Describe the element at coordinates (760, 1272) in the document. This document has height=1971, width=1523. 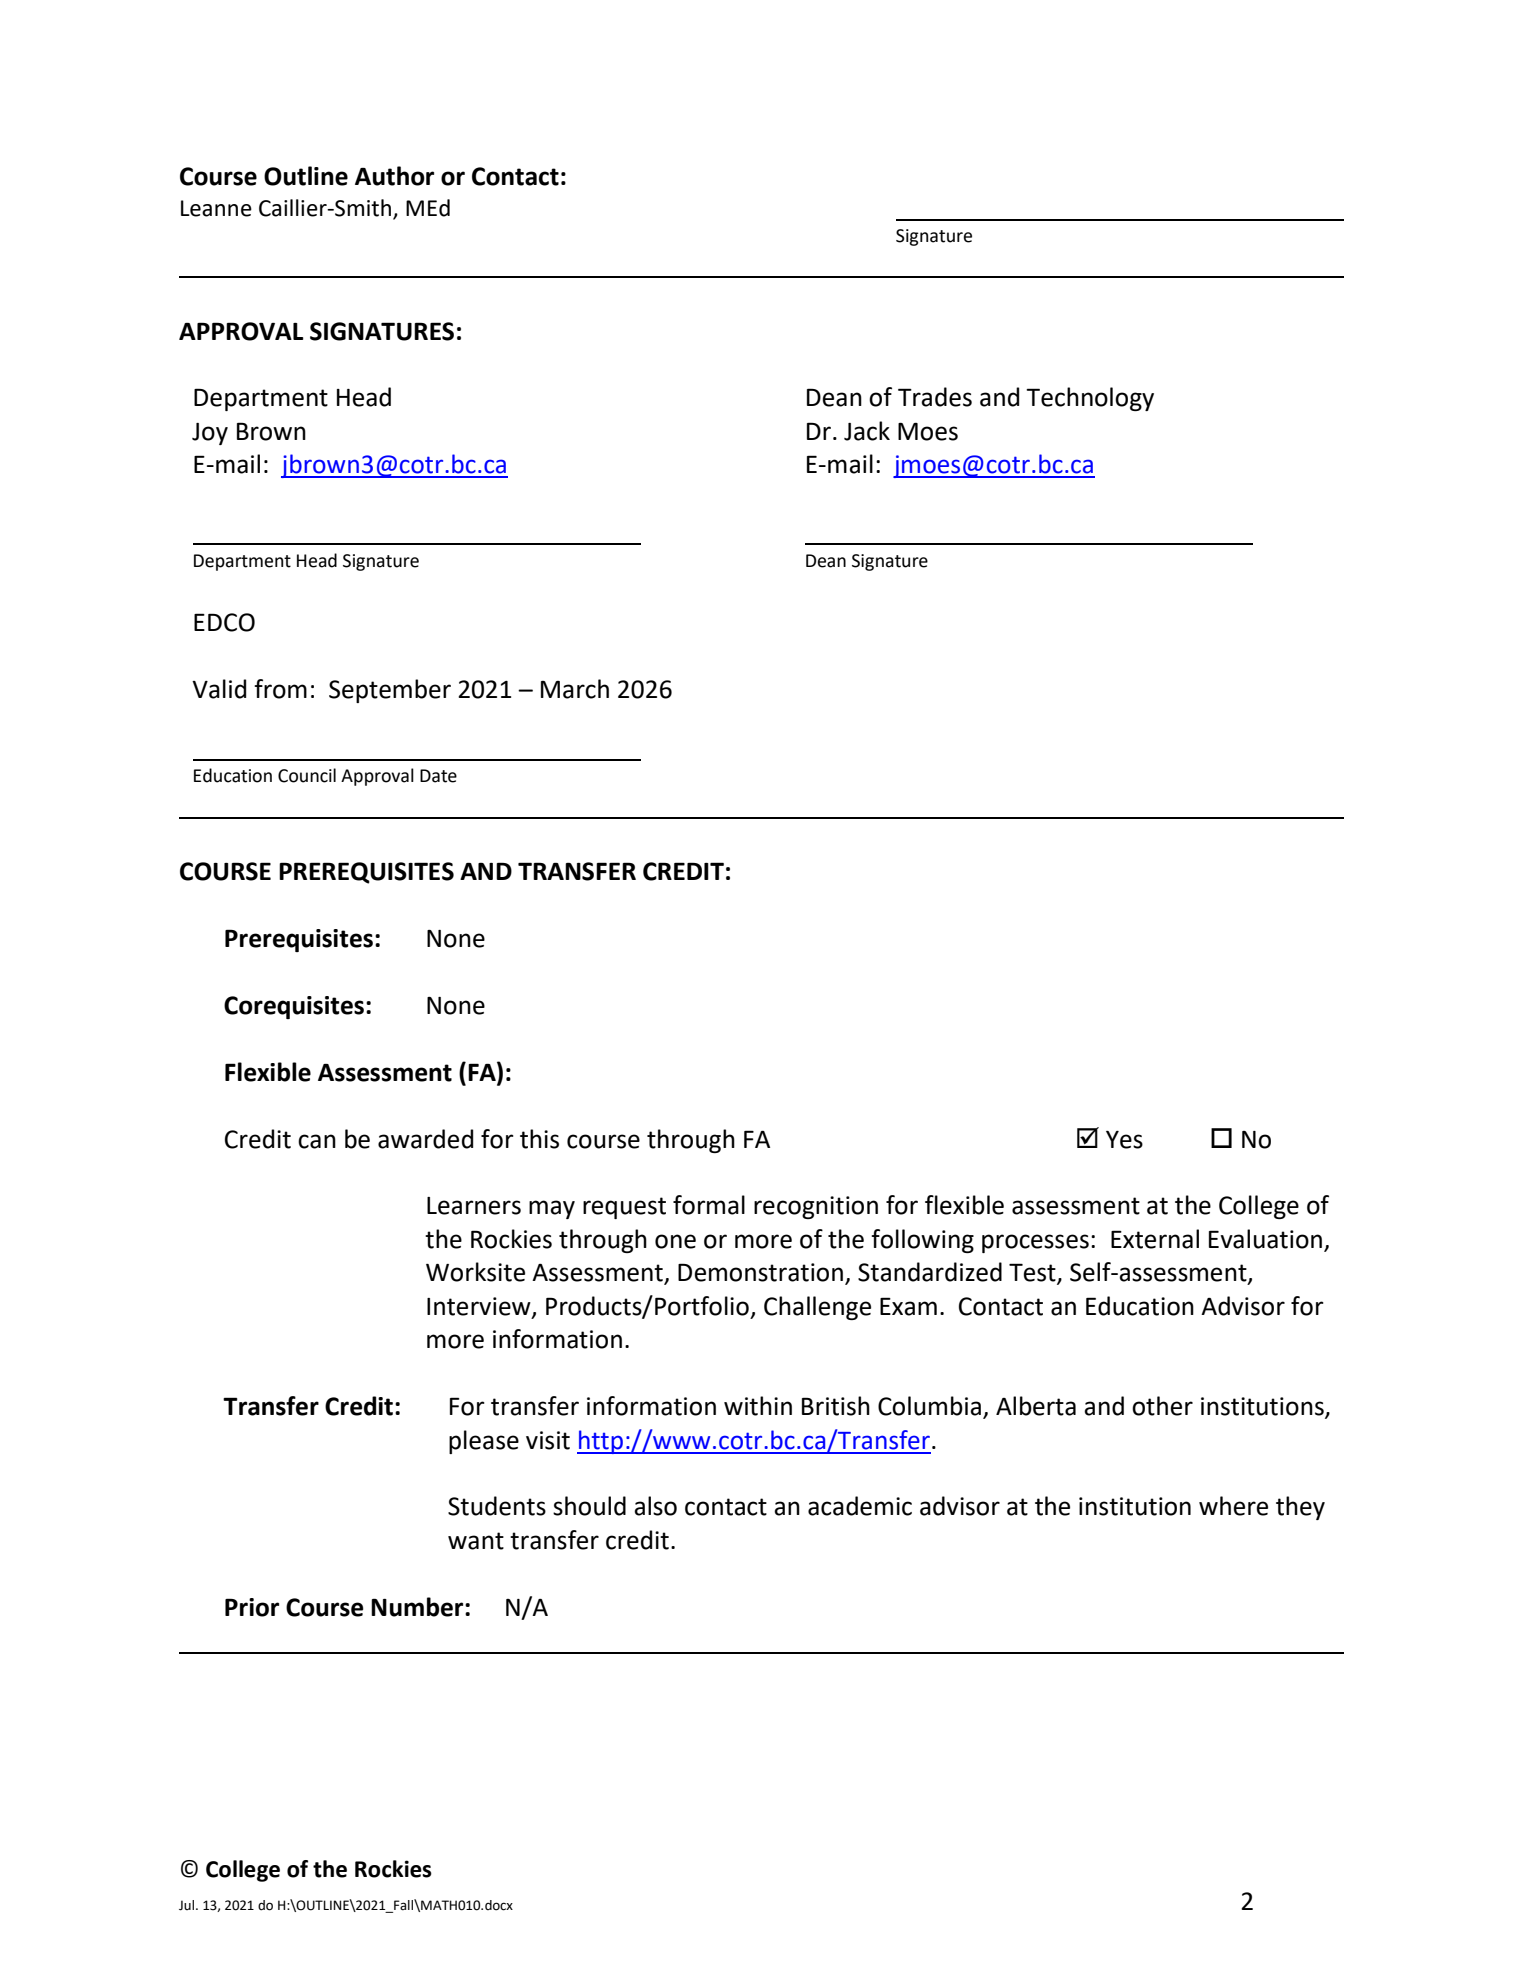
I see `Demonstration` at that location.
